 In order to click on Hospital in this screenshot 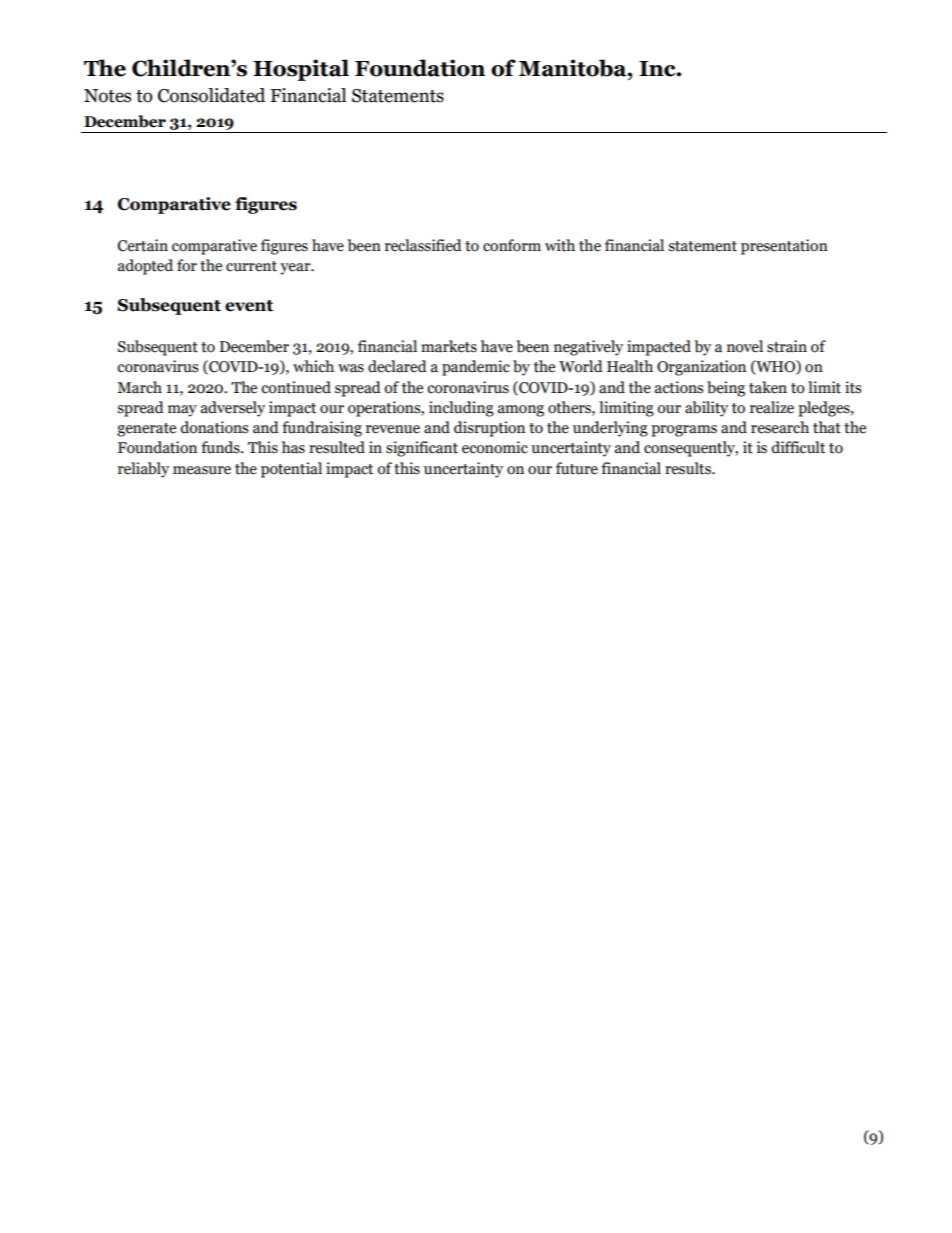, I will do `click(301, 70)`.
